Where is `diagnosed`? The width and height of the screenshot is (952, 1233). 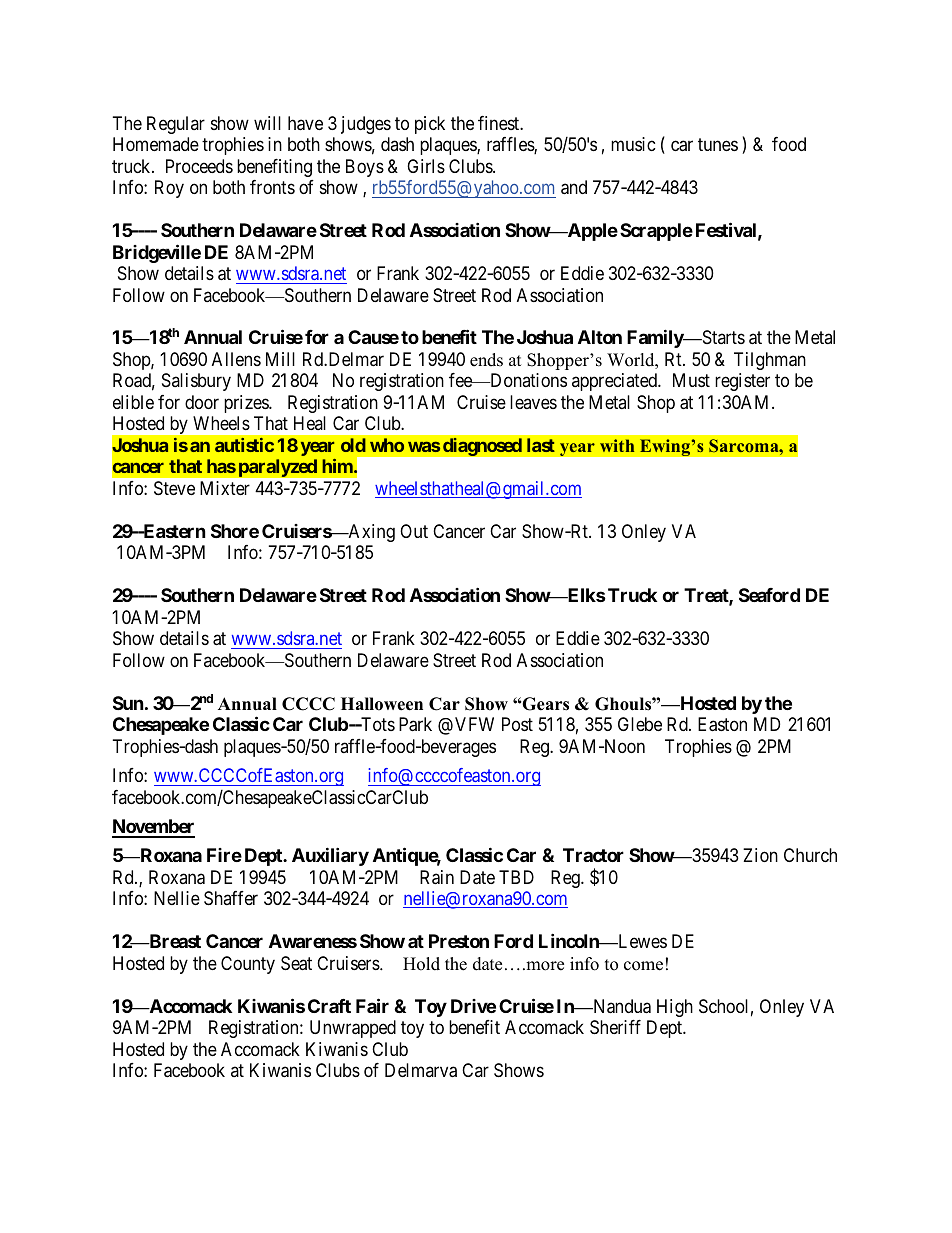 diagnosed is located at coordinates (482, 446).
